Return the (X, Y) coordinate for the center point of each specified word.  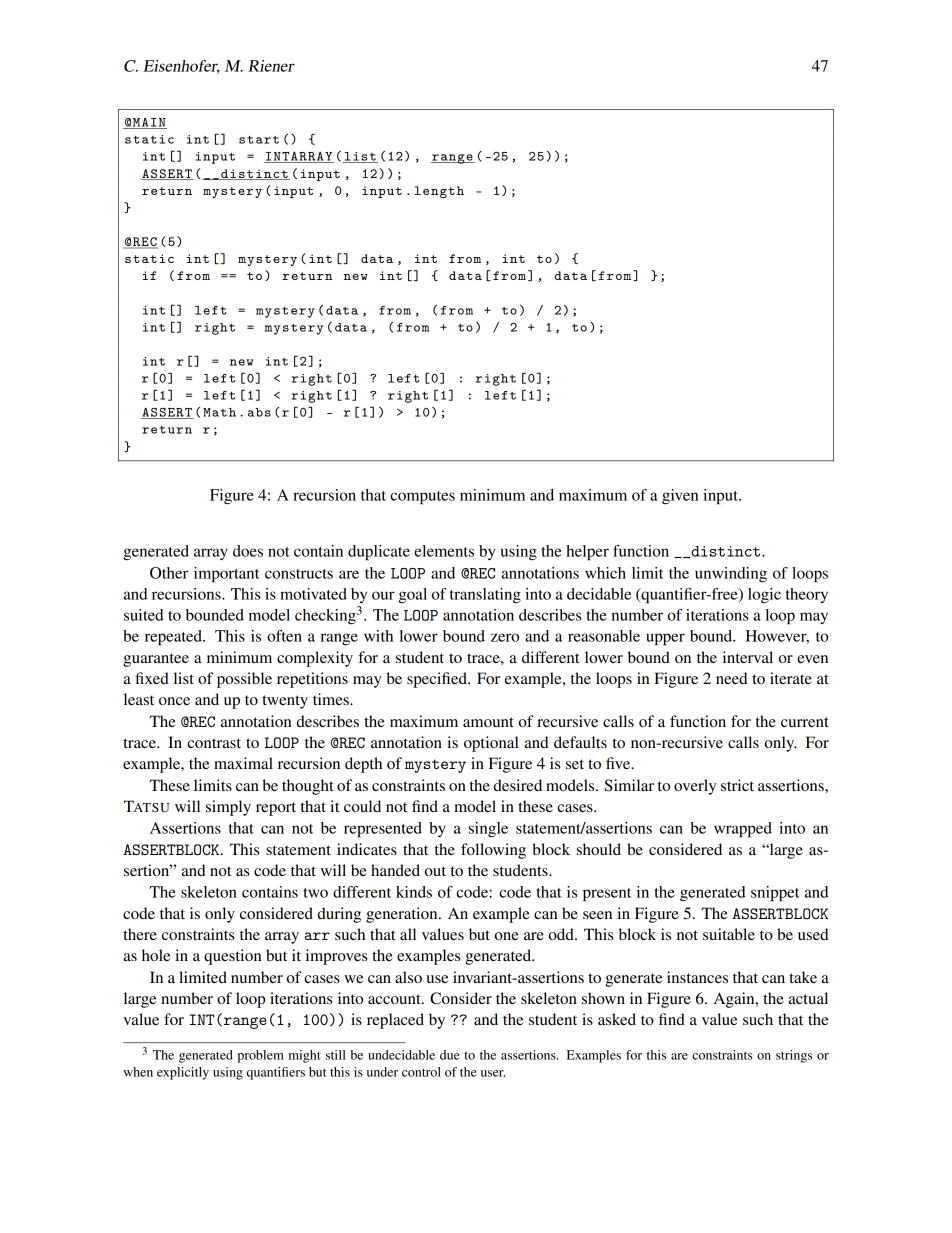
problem (260, 1056)
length (439, 192)
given (680, 497)
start (259, 140)
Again (735, 1000)
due (450, 1055)
